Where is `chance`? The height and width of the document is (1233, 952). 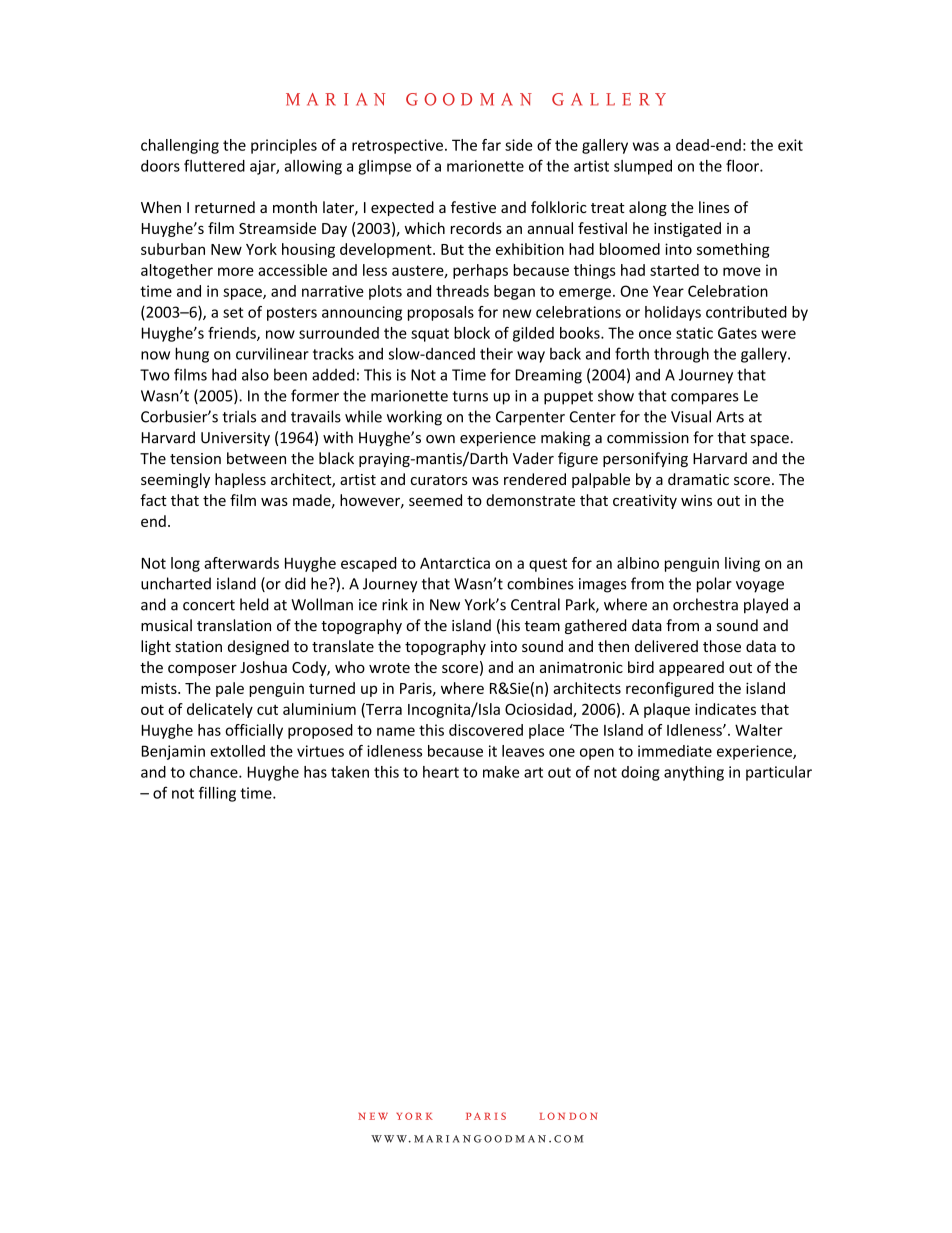
chance is located at coordinates (215, 772).
